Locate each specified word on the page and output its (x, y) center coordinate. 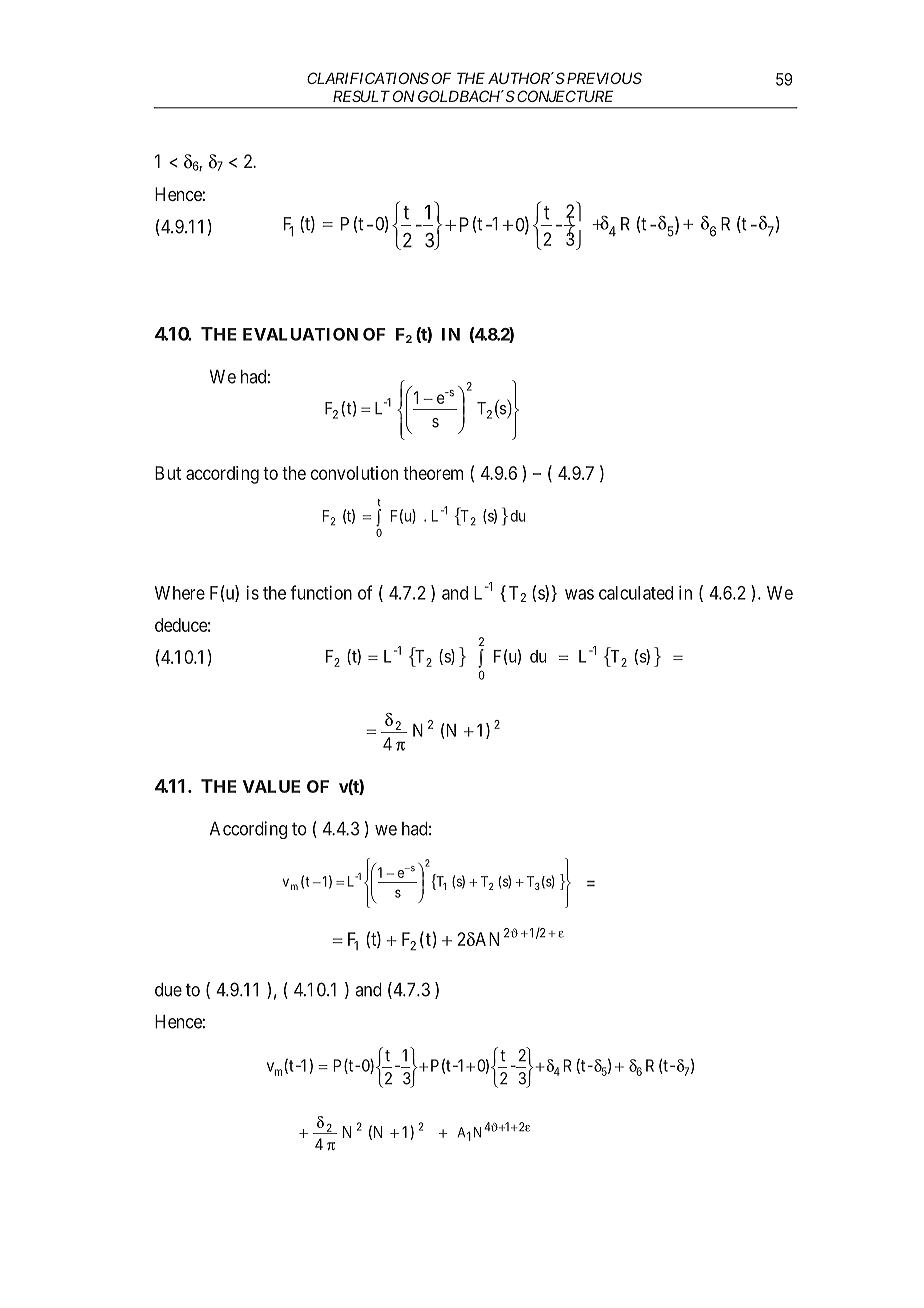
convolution (354, 473)
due (168, 990)
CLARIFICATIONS (368, 78)
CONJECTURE (565, 96)
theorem (433, 473)
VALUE (271, 786)
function (321, 592)
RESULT (361, 96)
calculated (636, 593)
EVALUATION (300, 334)
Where (180, 593)
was (579, 594)
